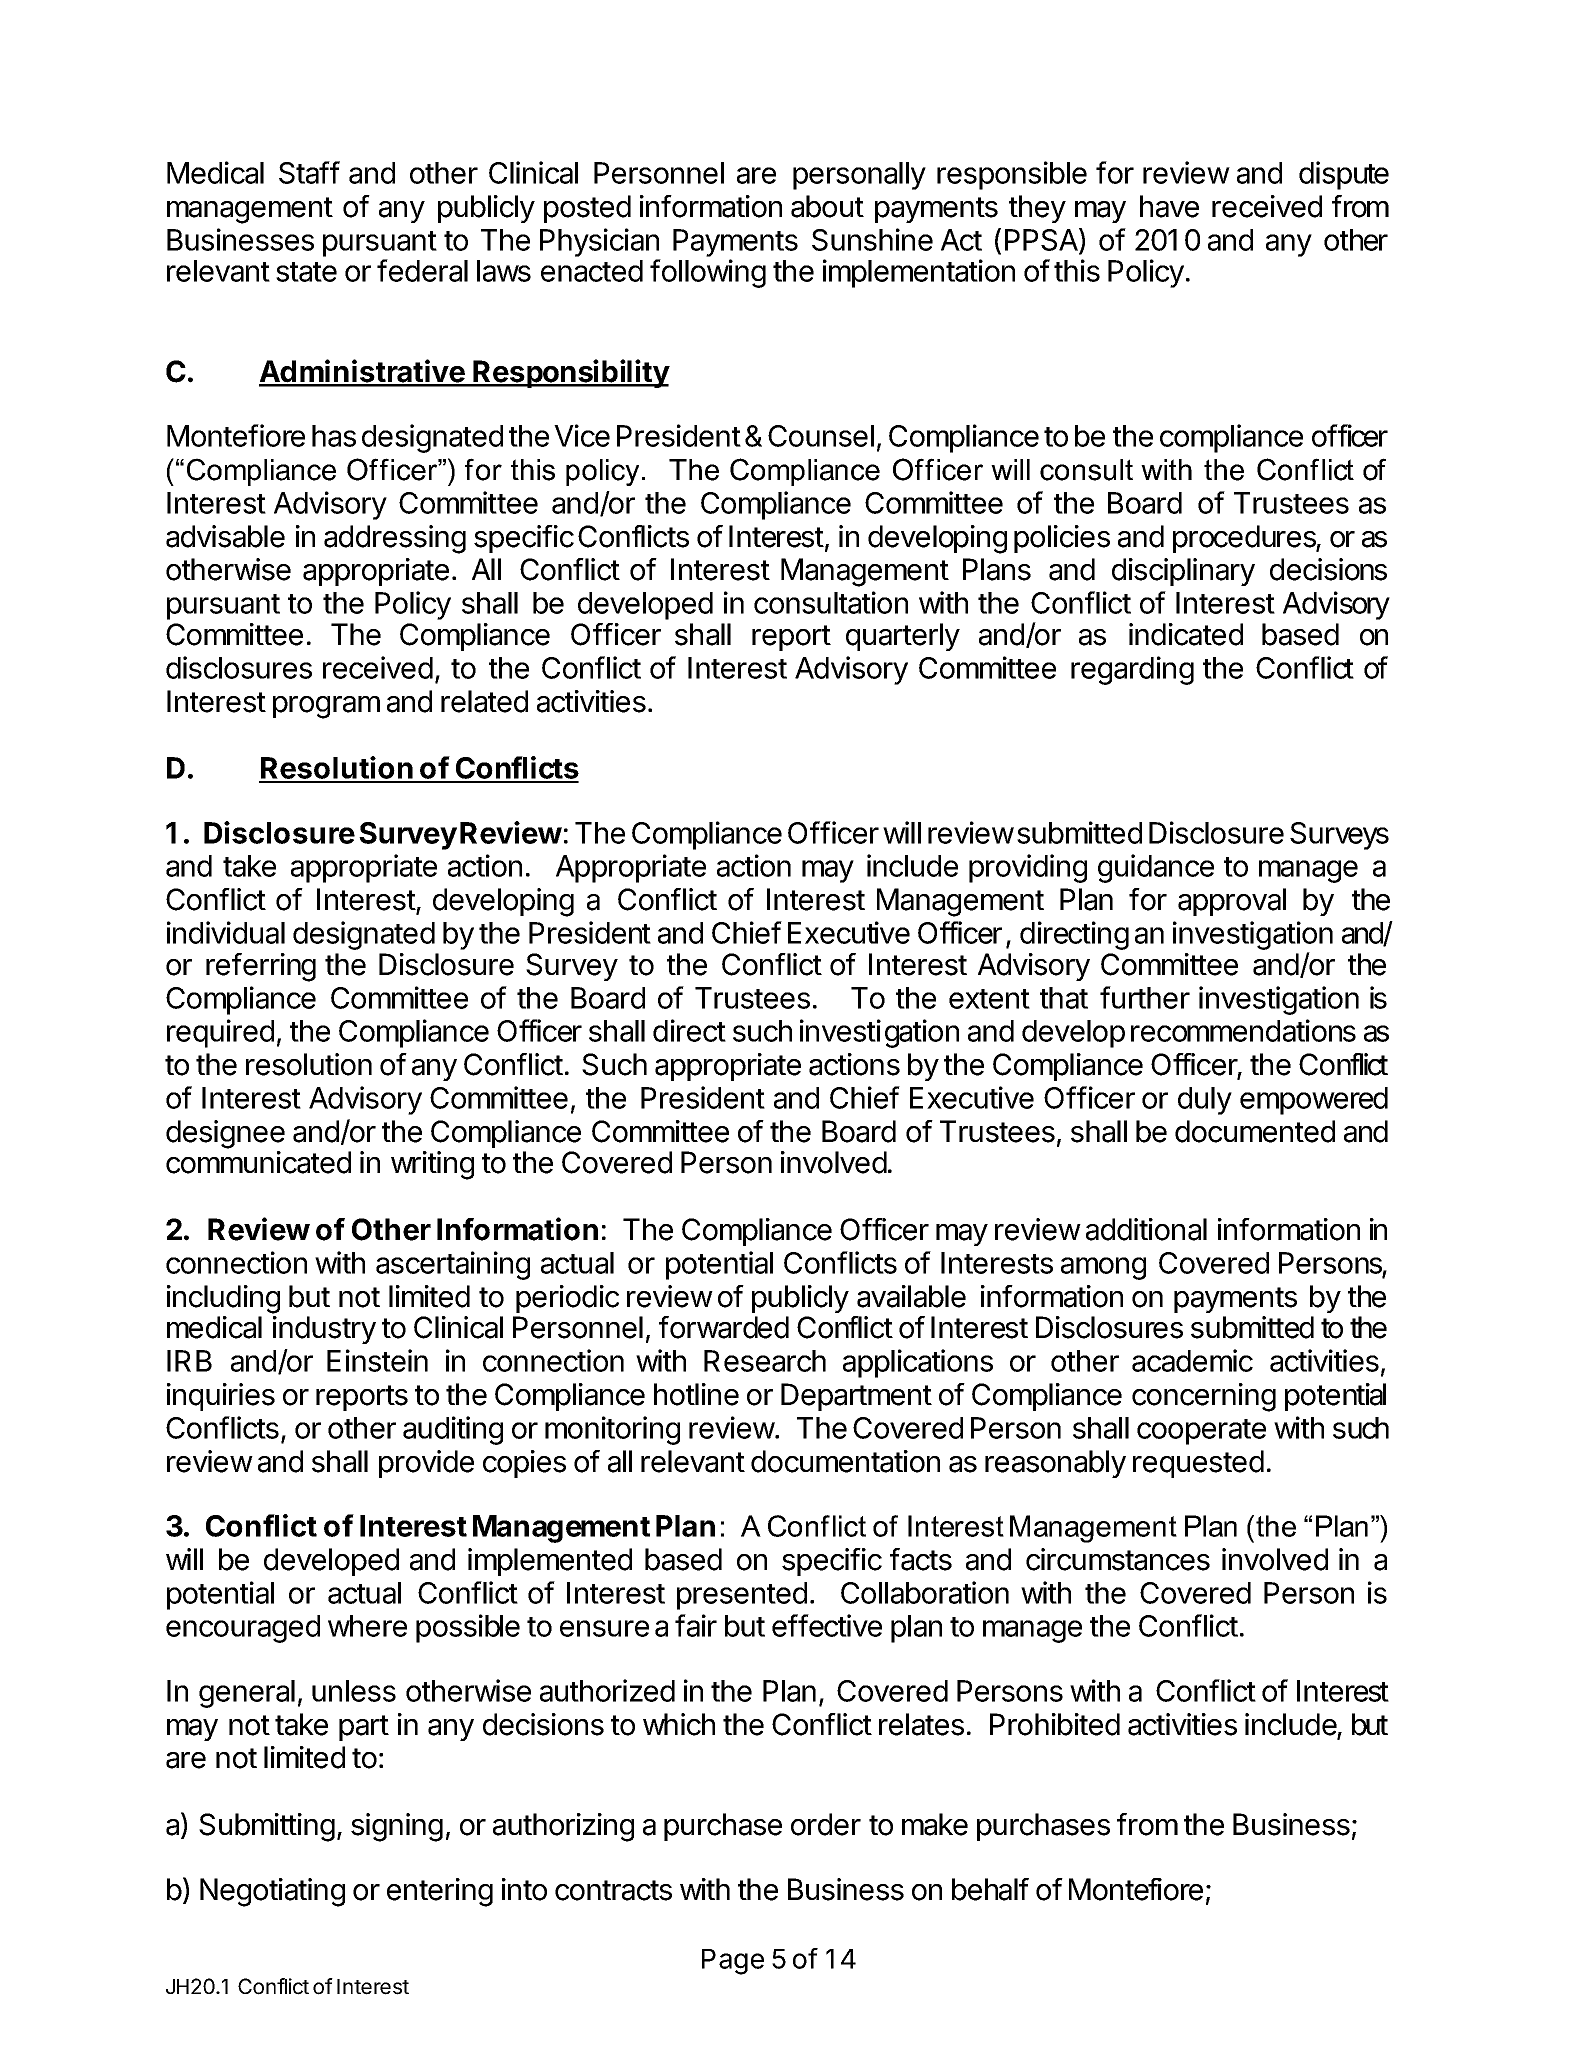 This page has width=1596, height=2065. Describe the element at coordinates (1205, 1101) in the page. I see `duly` at that location.
